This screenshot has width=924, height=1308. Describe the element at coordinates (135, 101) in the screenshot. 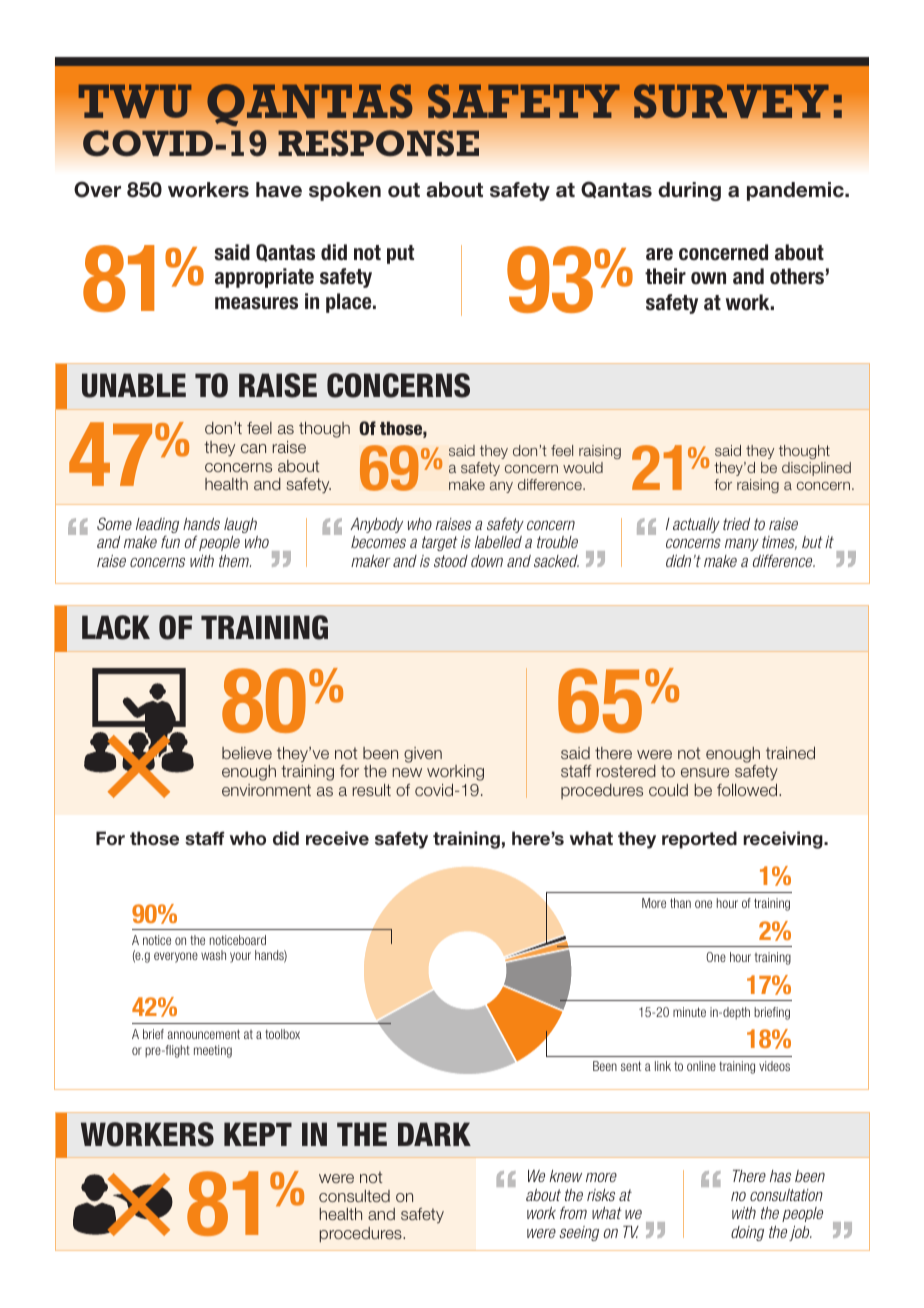

I see `TWU` at that location.
